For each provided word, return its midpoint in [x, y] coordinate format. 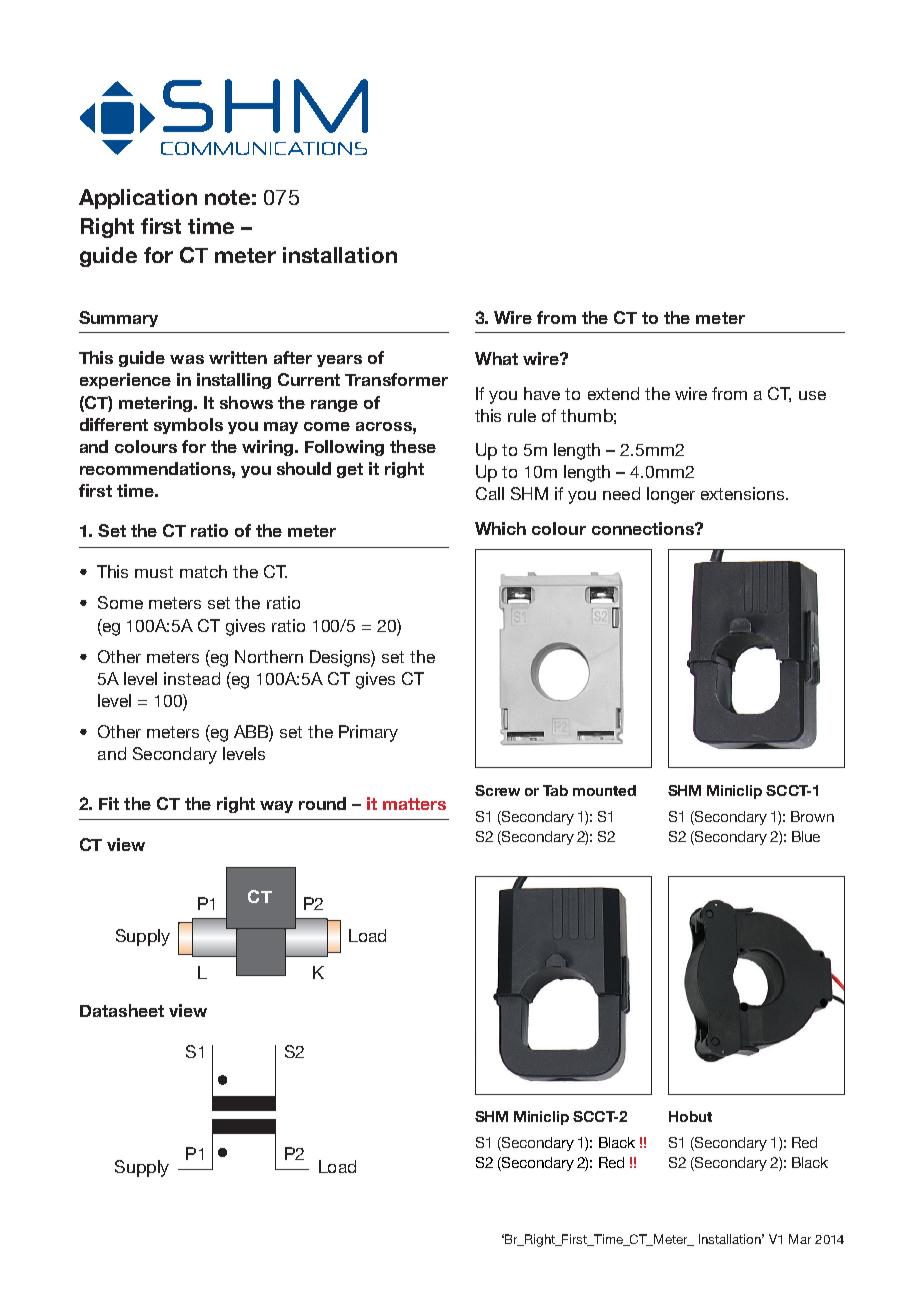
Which [500, 528]
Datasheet [122, 1010]
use [812, 395]
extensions [744, 493]
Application [138, 199]
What [496, 358]
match [203, 571]
